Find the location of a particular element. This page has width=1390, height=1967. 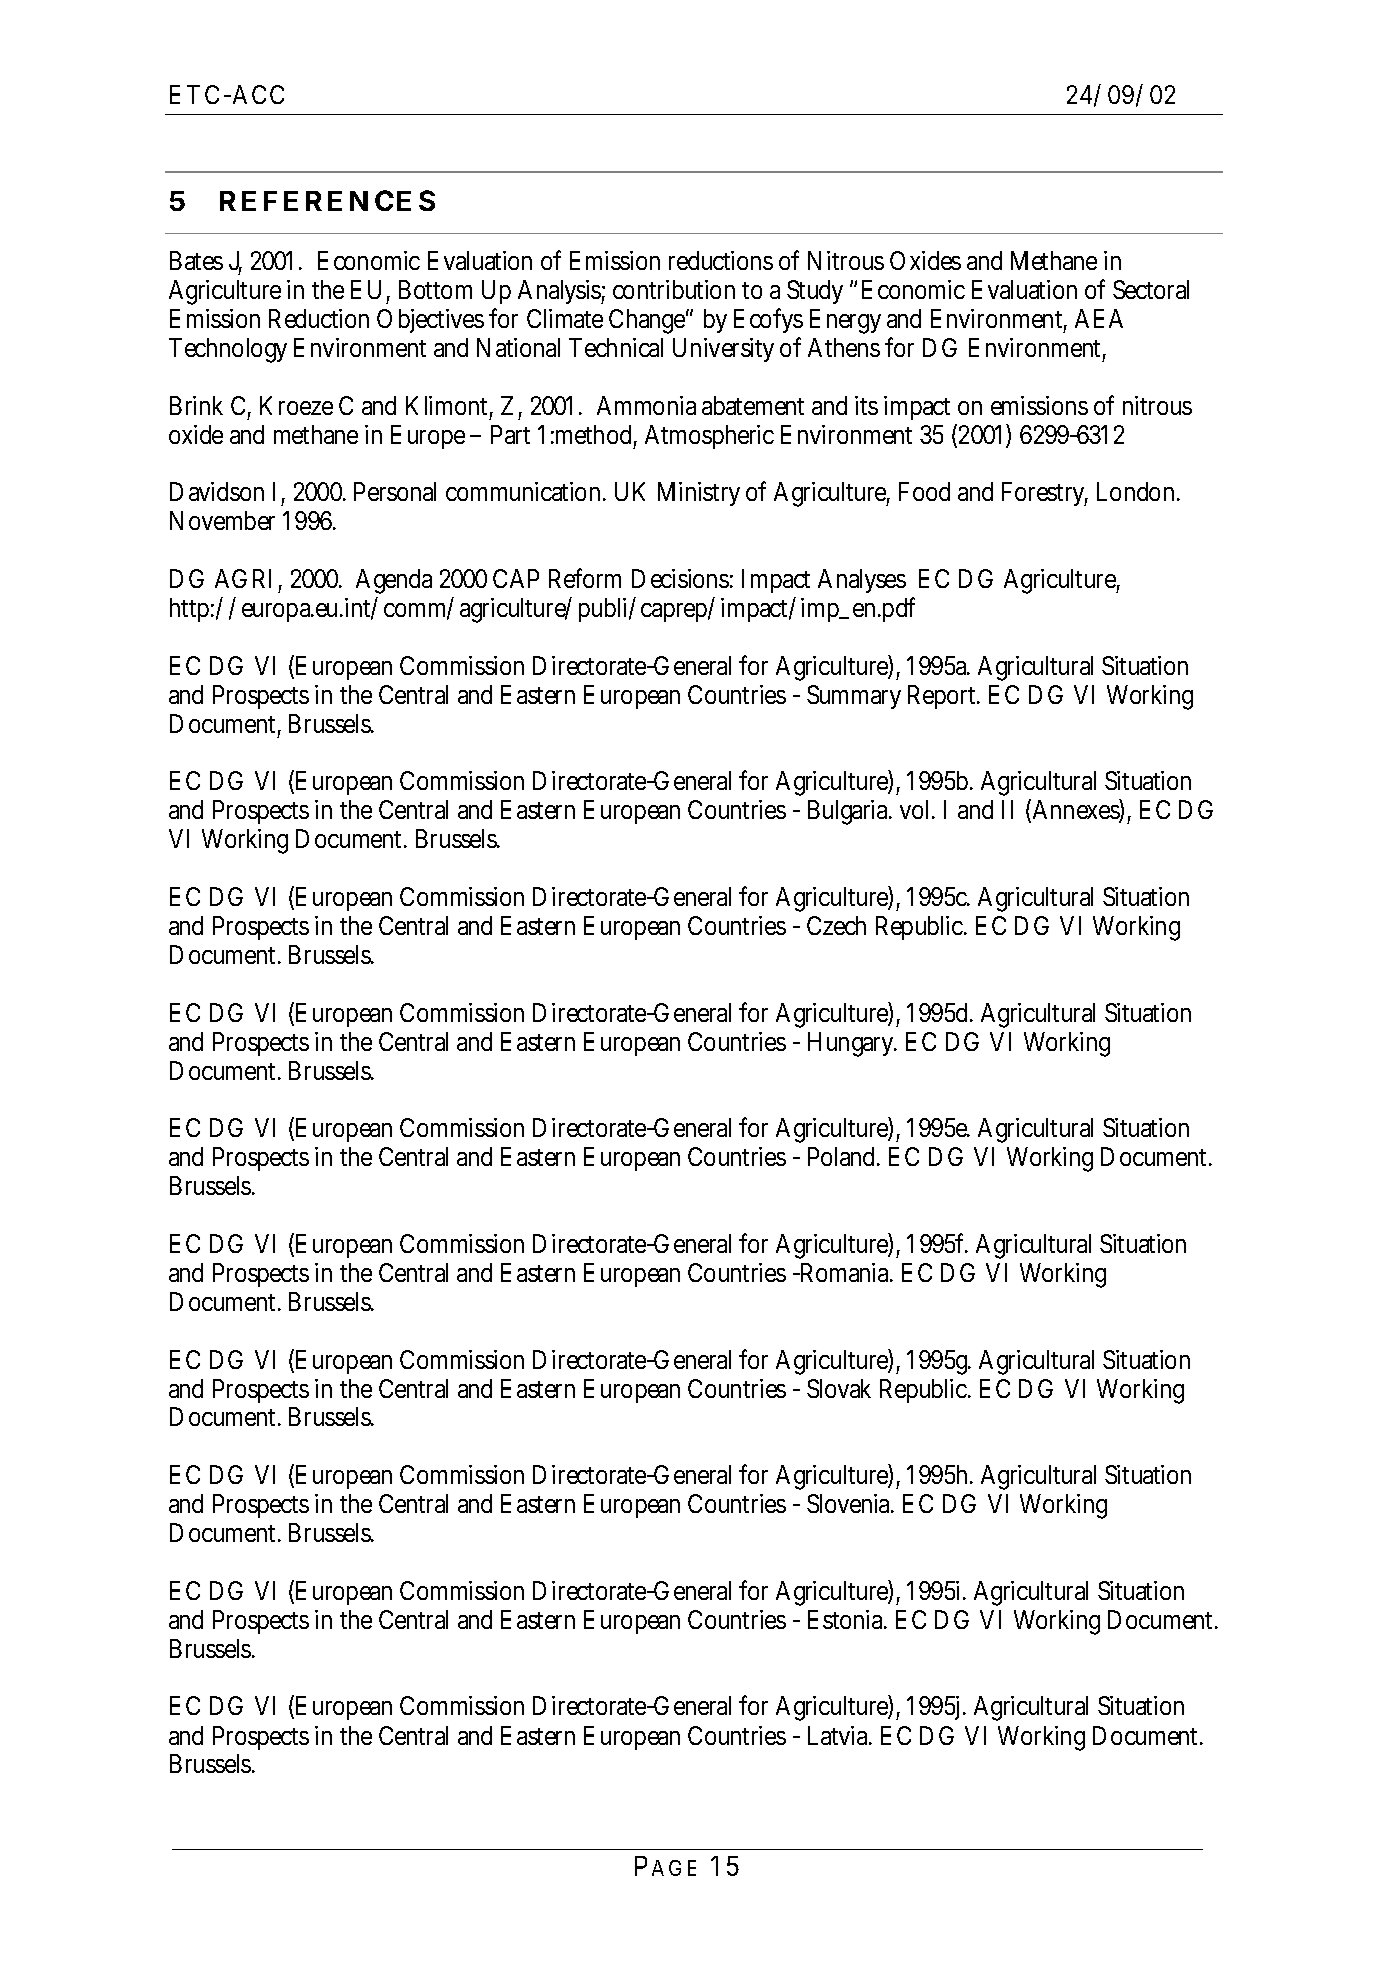

Romania is located at coordinates (845, 1272).
